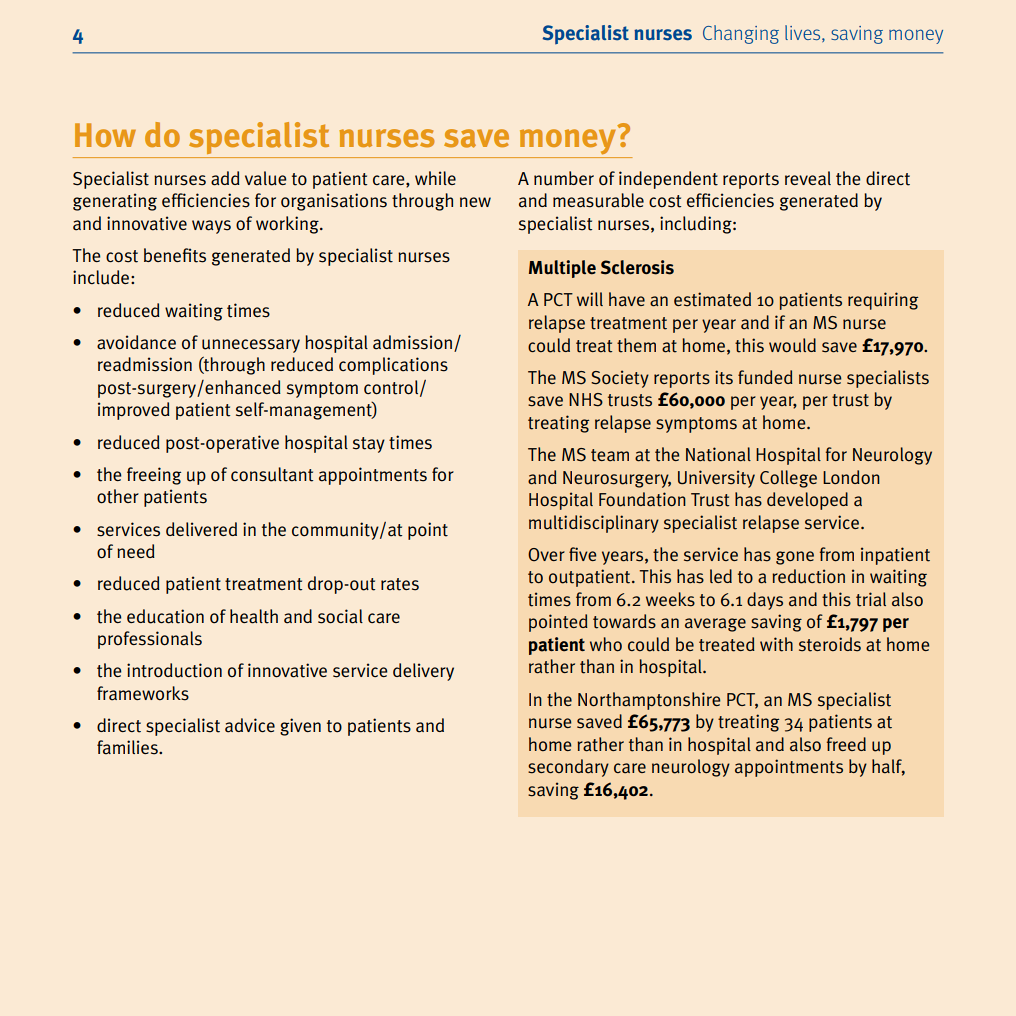 This screenshot has width=1016, height=1016. I want to click on lives, so click(804, 33).
